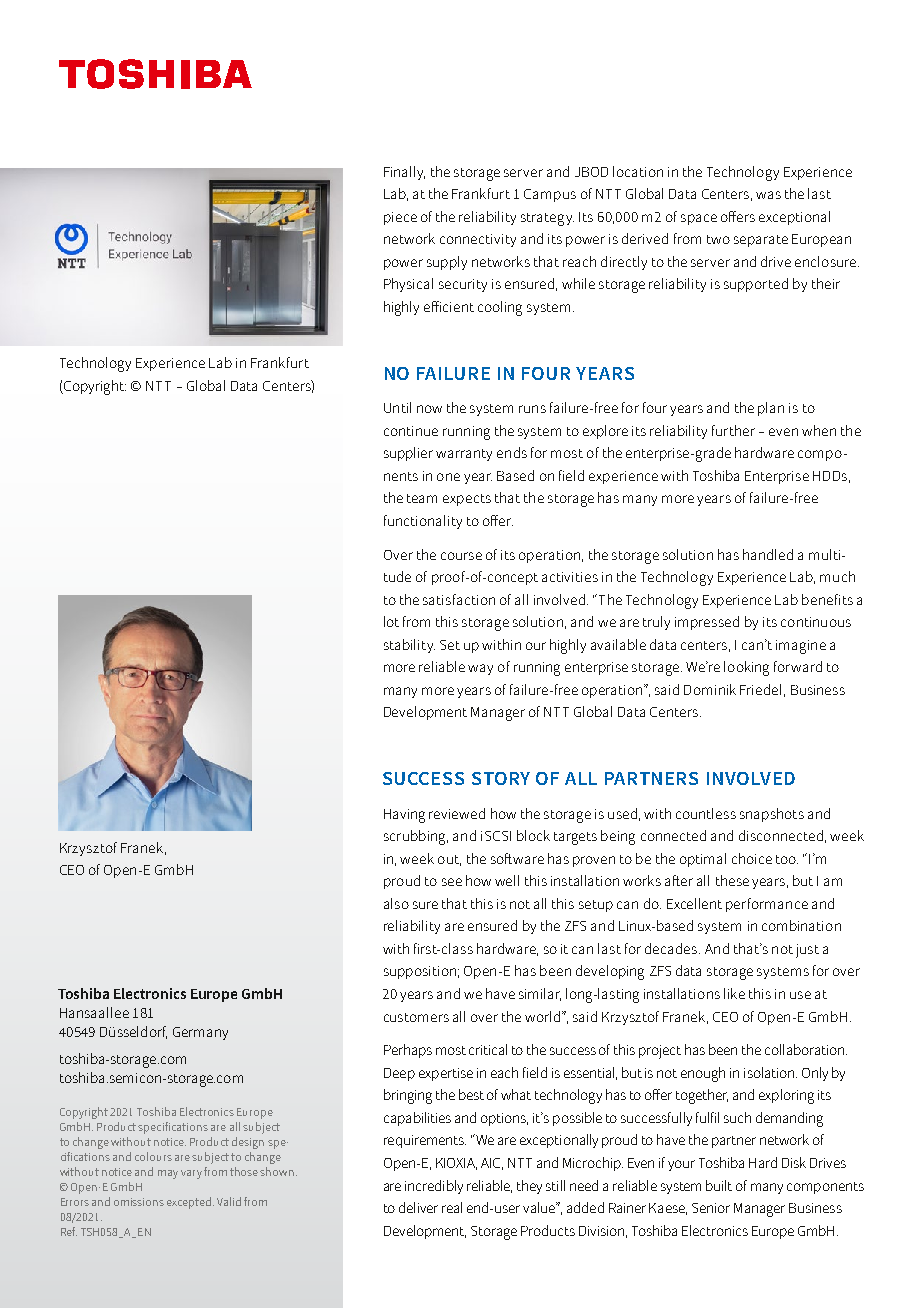 This image has height=1308, width=924. What do you see at coordinates (478, 240) in the image?
I see `connectivity` at bounding box center [478, 240].
